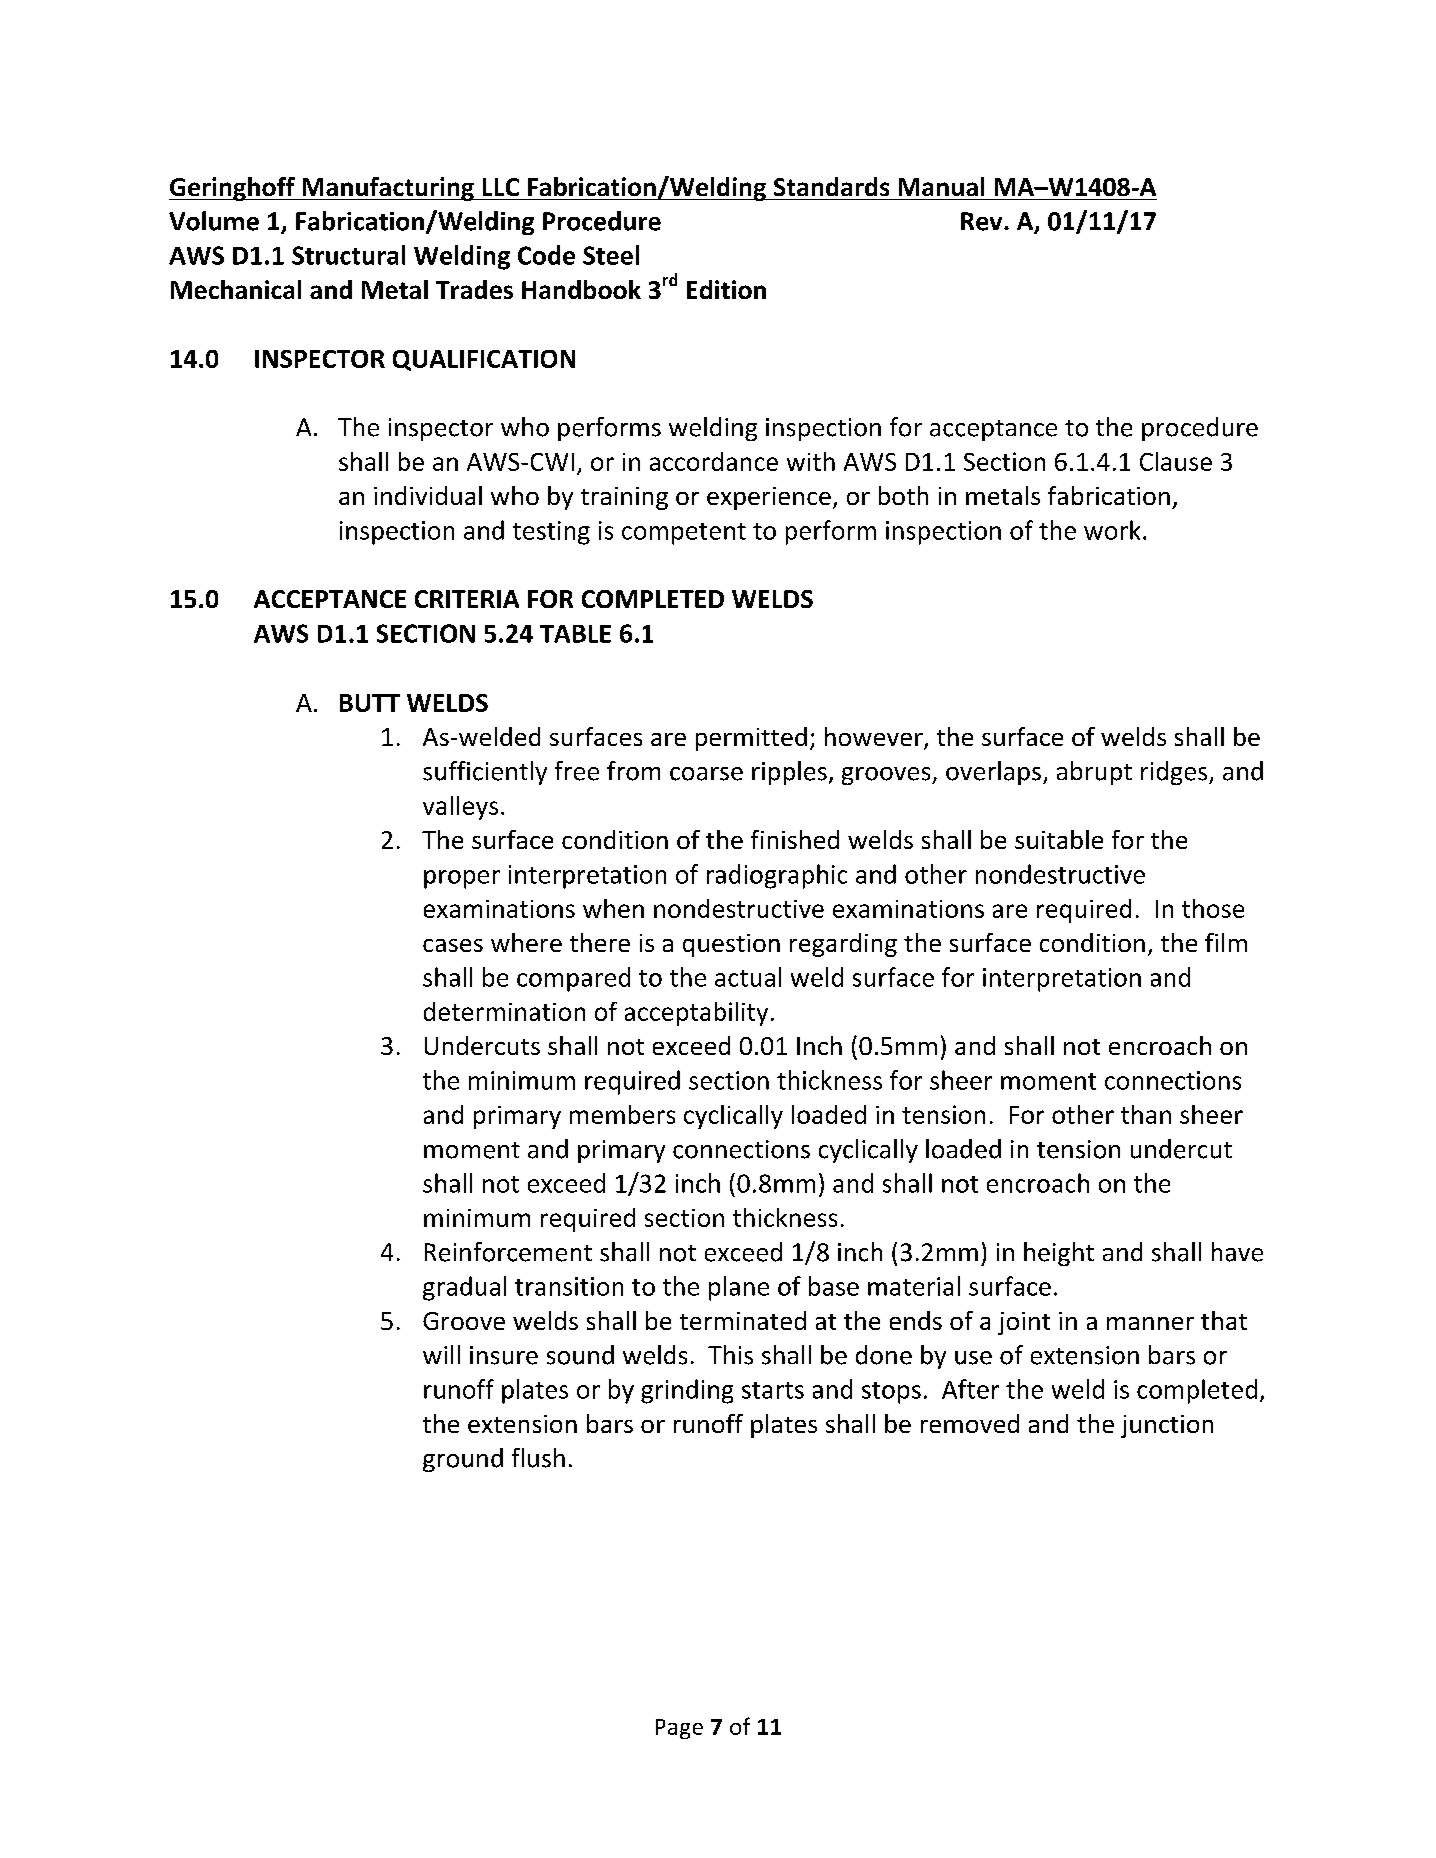 The height and width of the image is (1858, 1436). What do you see at coordinates (348, 255) in the image?
I see `Structural` at bounding box center [348, 255].
